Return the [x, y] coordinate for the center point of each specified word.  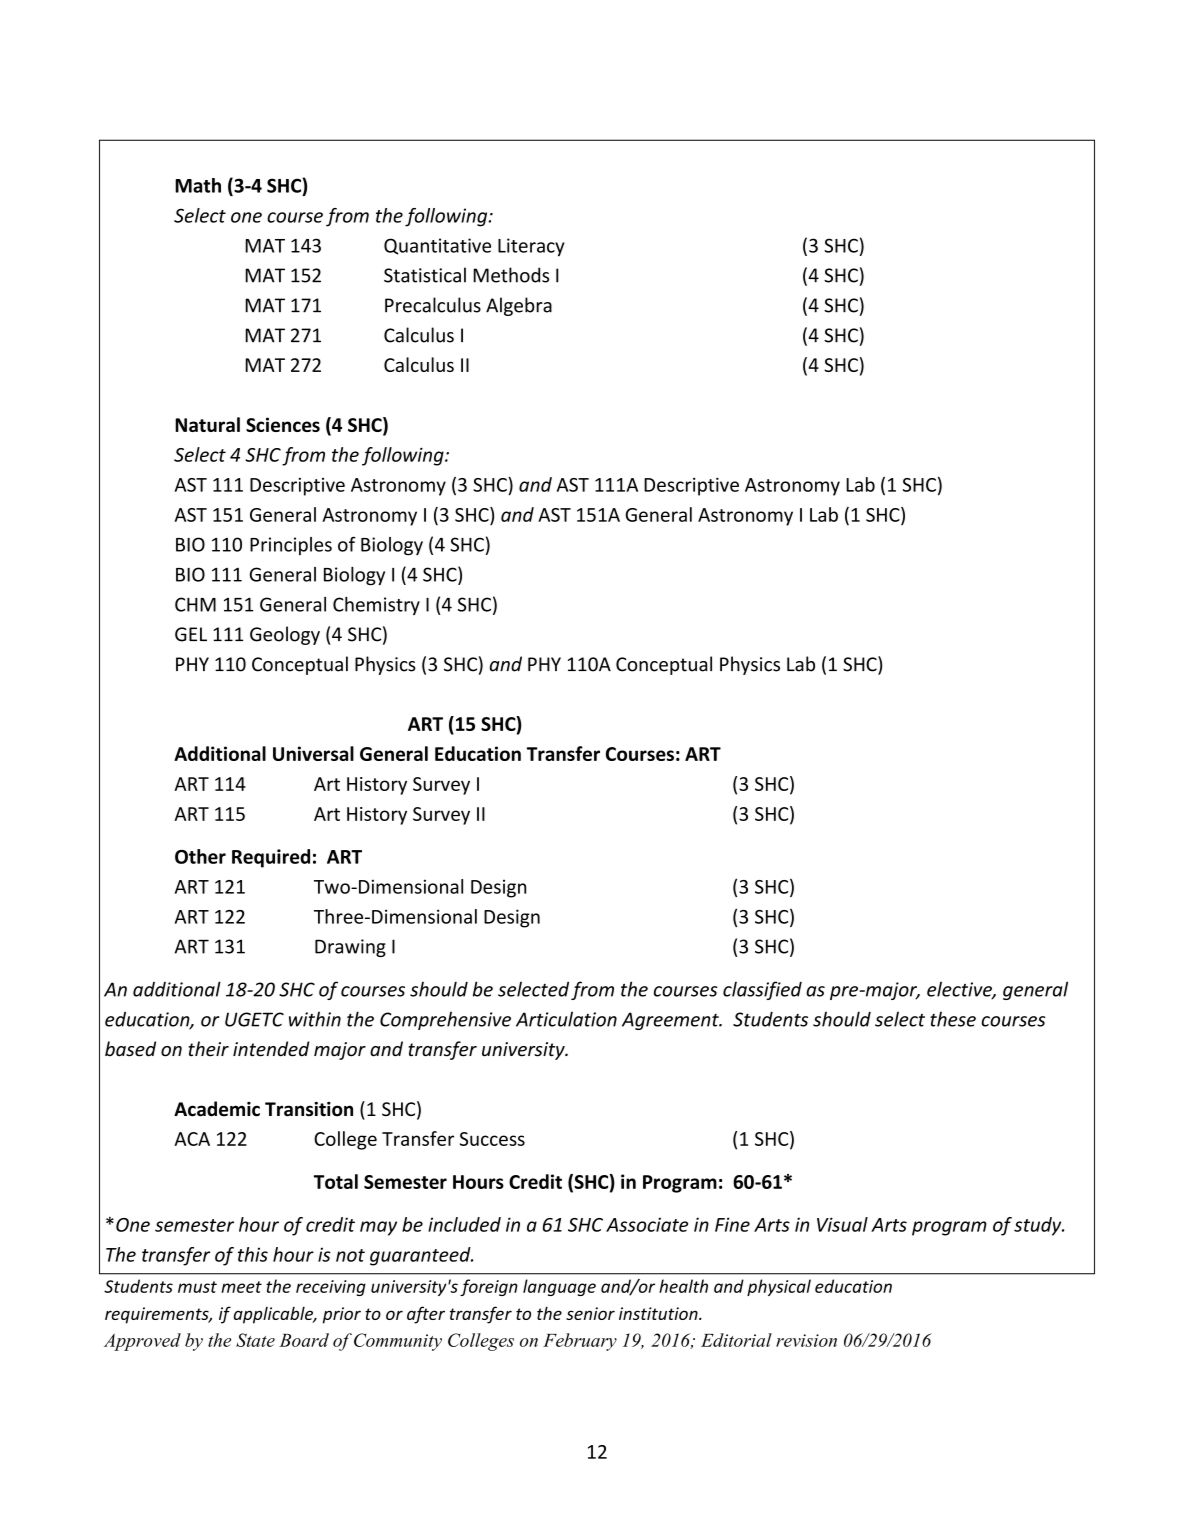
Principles [291, 546]
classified [762, 990]
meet [241, 1287]
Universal [313, 753]
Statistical [425, 275]
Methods [511, 275]
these [953, 1019]
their [208, 1049]
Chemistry [376, 606]
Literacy [531, 247]
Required [271, 858]
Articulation [566, 1019]
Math [198, 185]
